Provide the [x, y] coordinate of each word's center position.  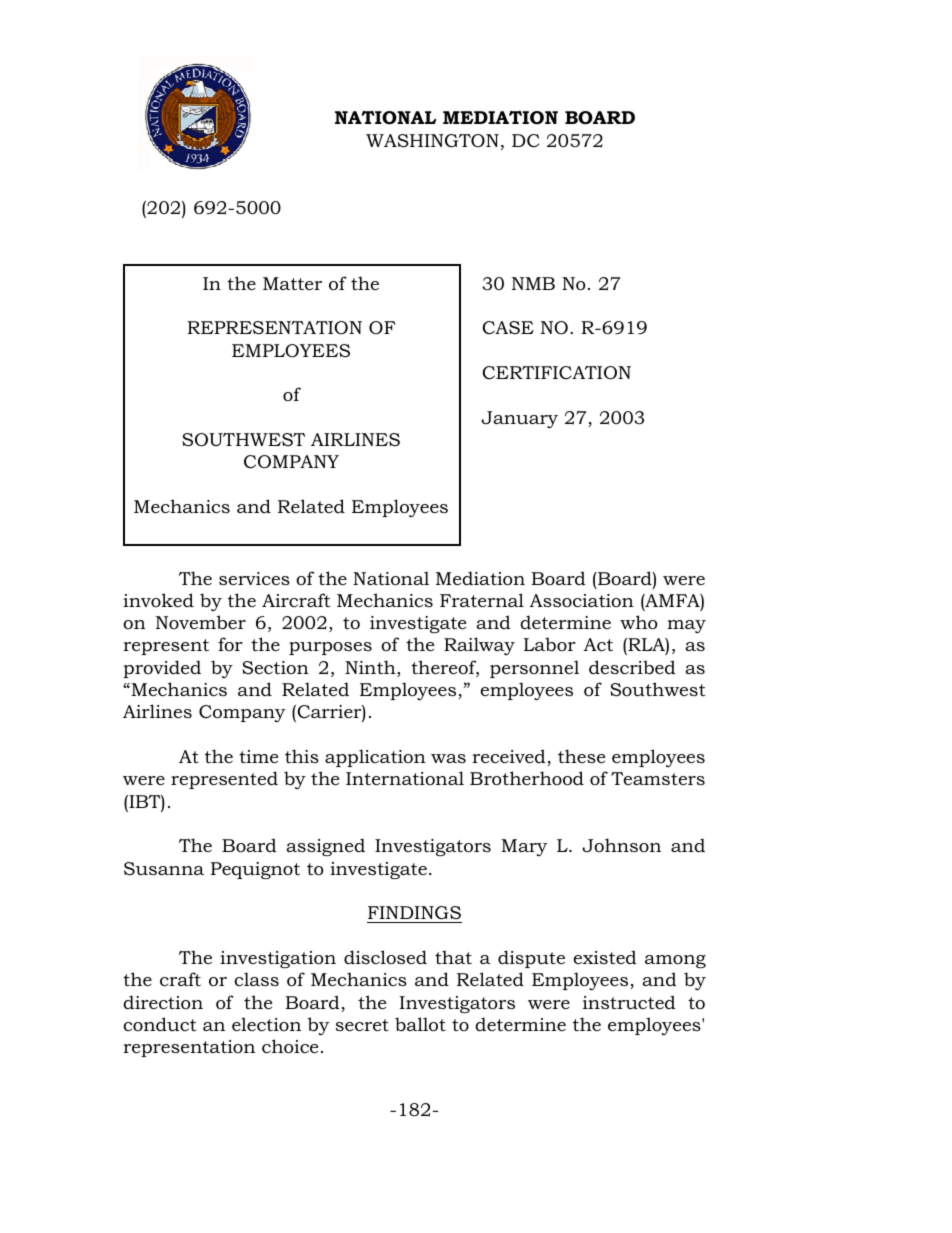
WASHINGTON [432, 141]
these [581, 756]
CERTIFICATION [556, 373]
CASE [508, 327]
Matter [292, 283]
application [375, 758]
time [258, 756]
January [519, 419]
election [266, 1024]
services [254, 579]
